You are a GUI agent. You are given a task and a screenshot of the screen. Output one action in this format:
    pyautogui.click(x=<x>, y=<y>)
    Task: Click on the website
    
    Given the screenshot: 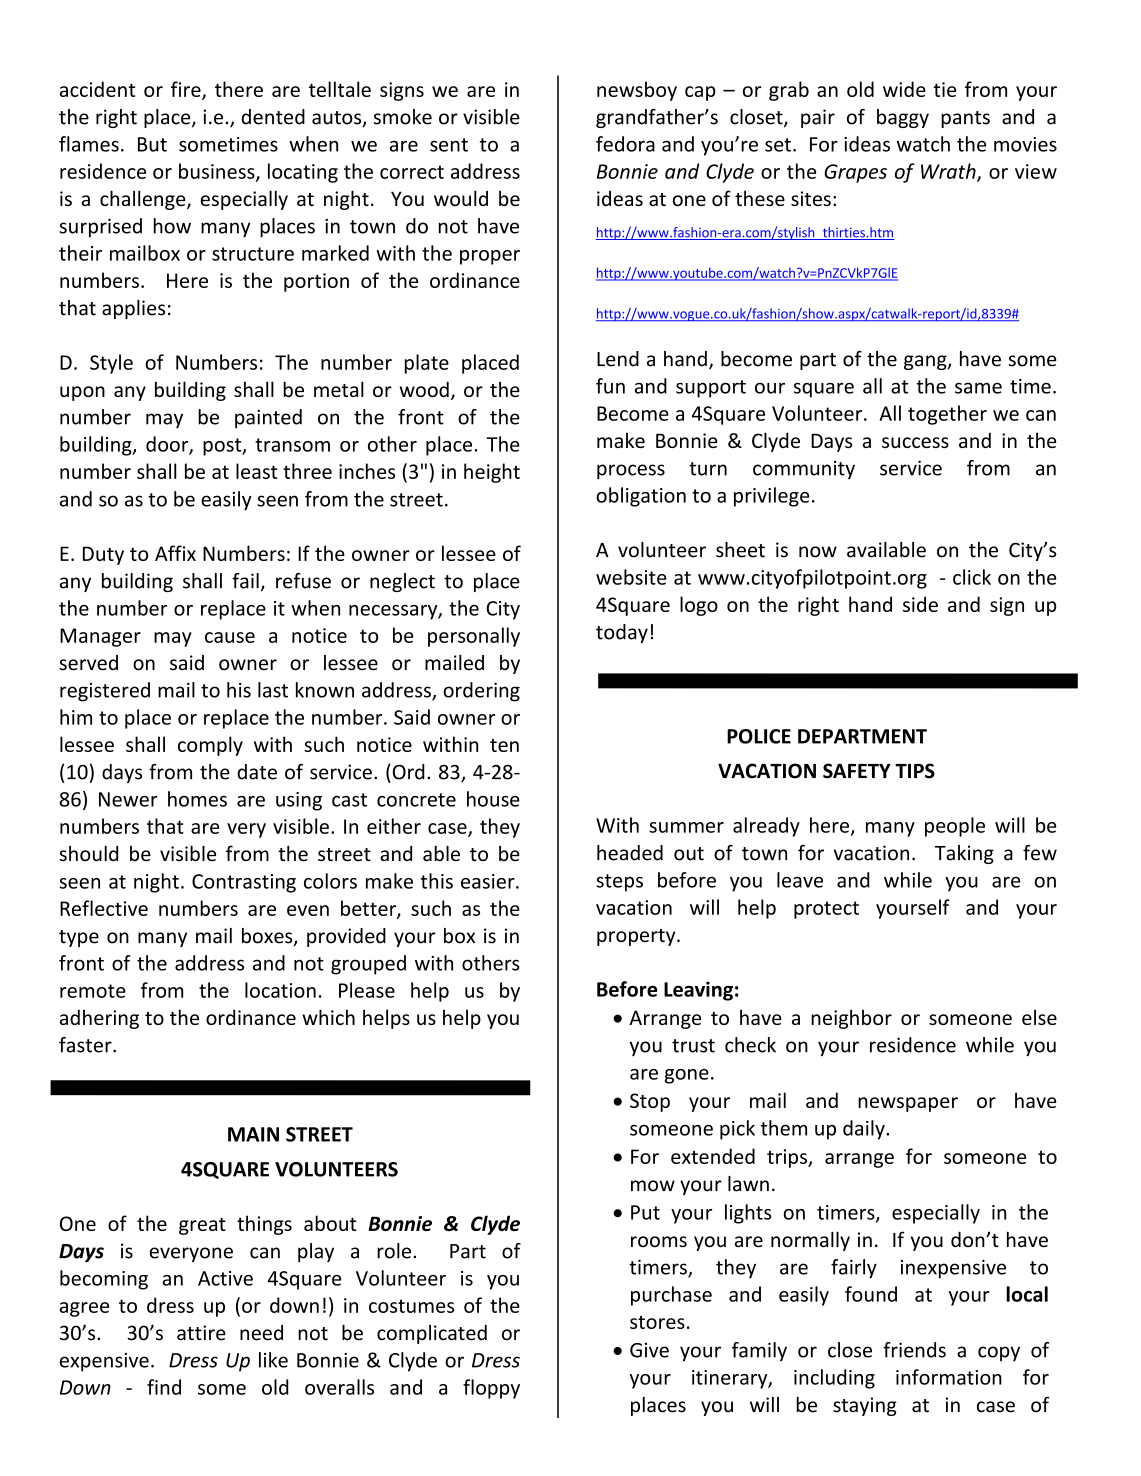 What is the action you would take?
    pyautogui.click(x=631, y=577)
